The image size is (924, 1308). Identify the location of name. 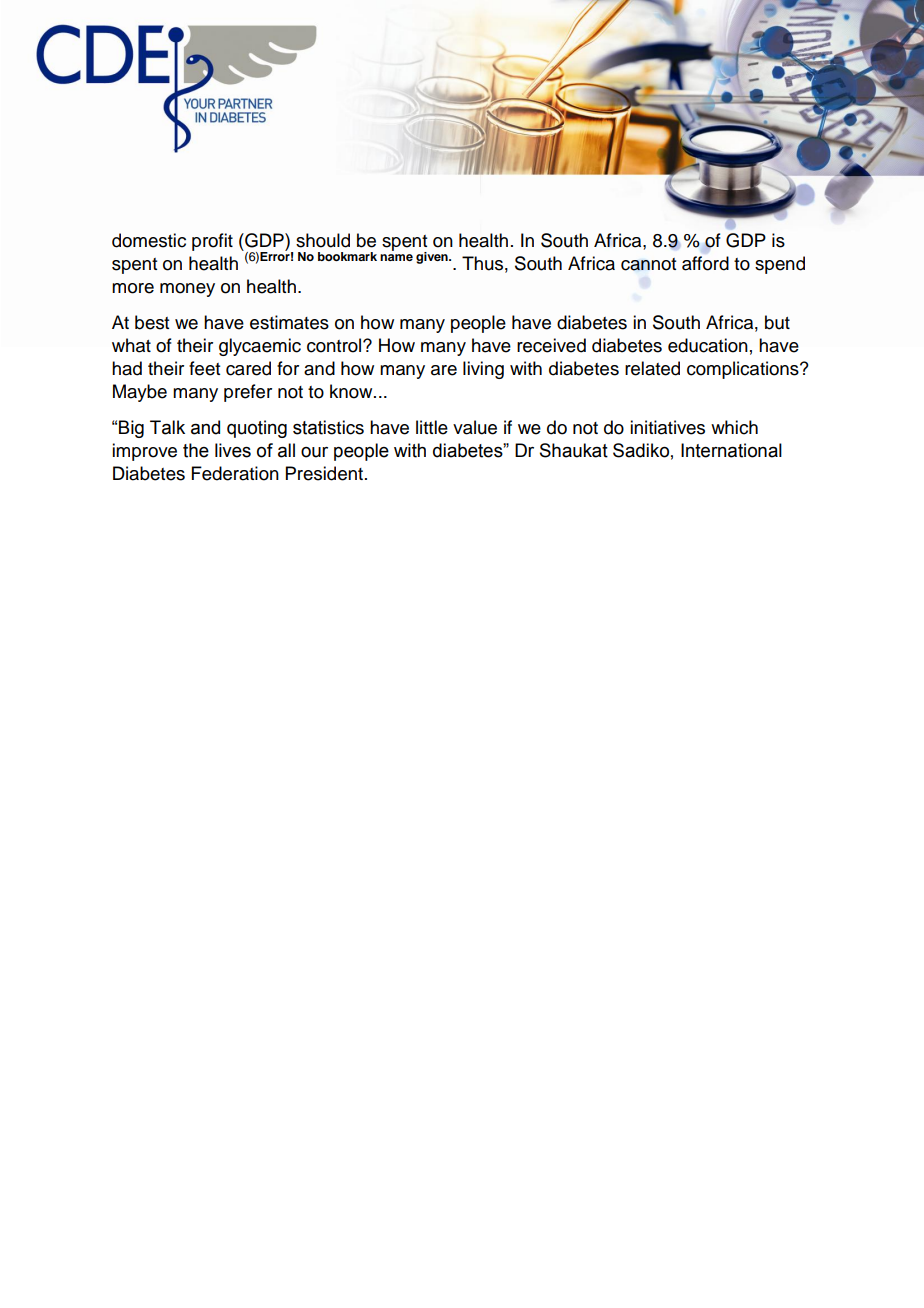
(396, 257).
